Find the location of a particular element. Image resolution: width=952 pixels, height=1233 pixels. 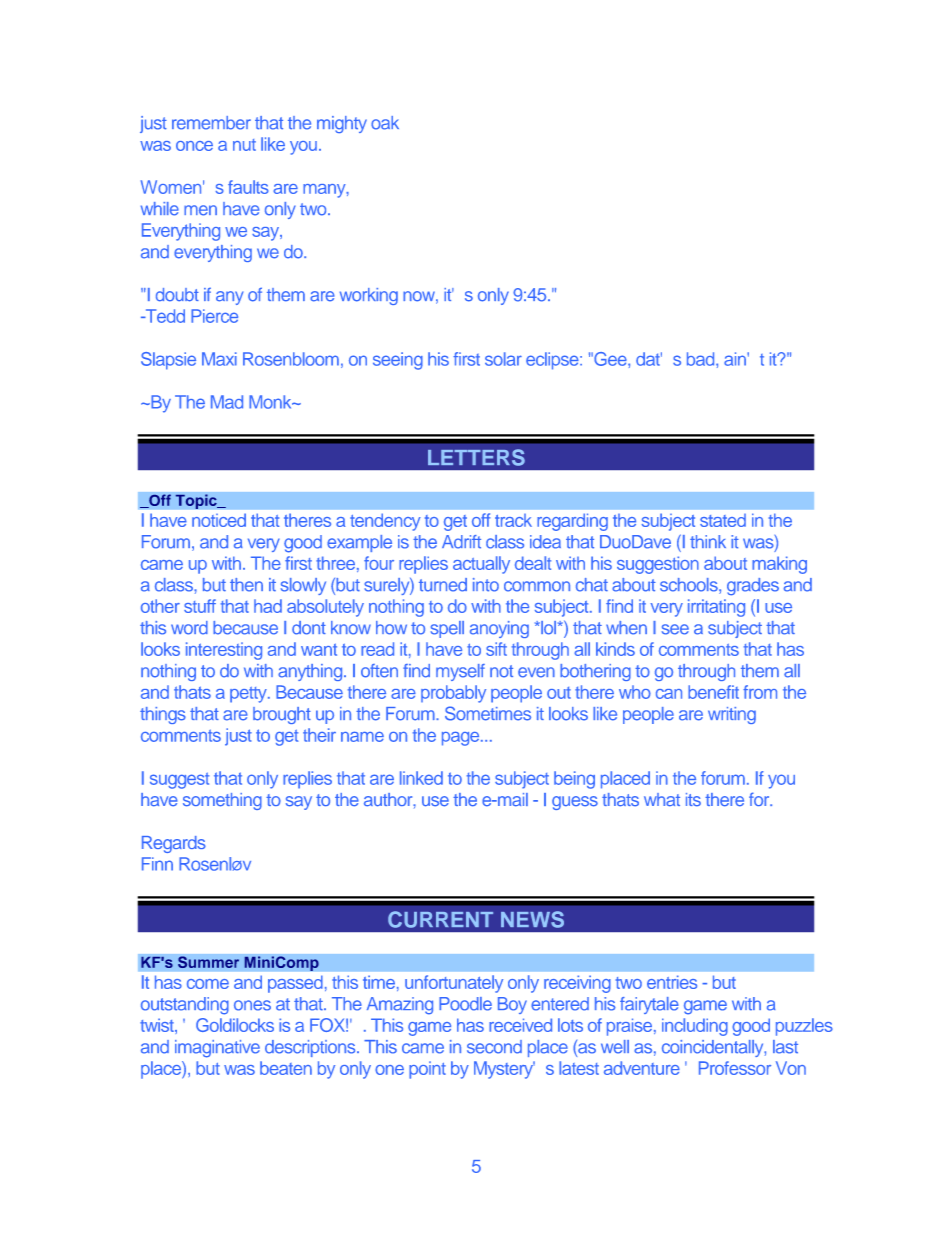

Pierce is located at coordinates (214, 316).
